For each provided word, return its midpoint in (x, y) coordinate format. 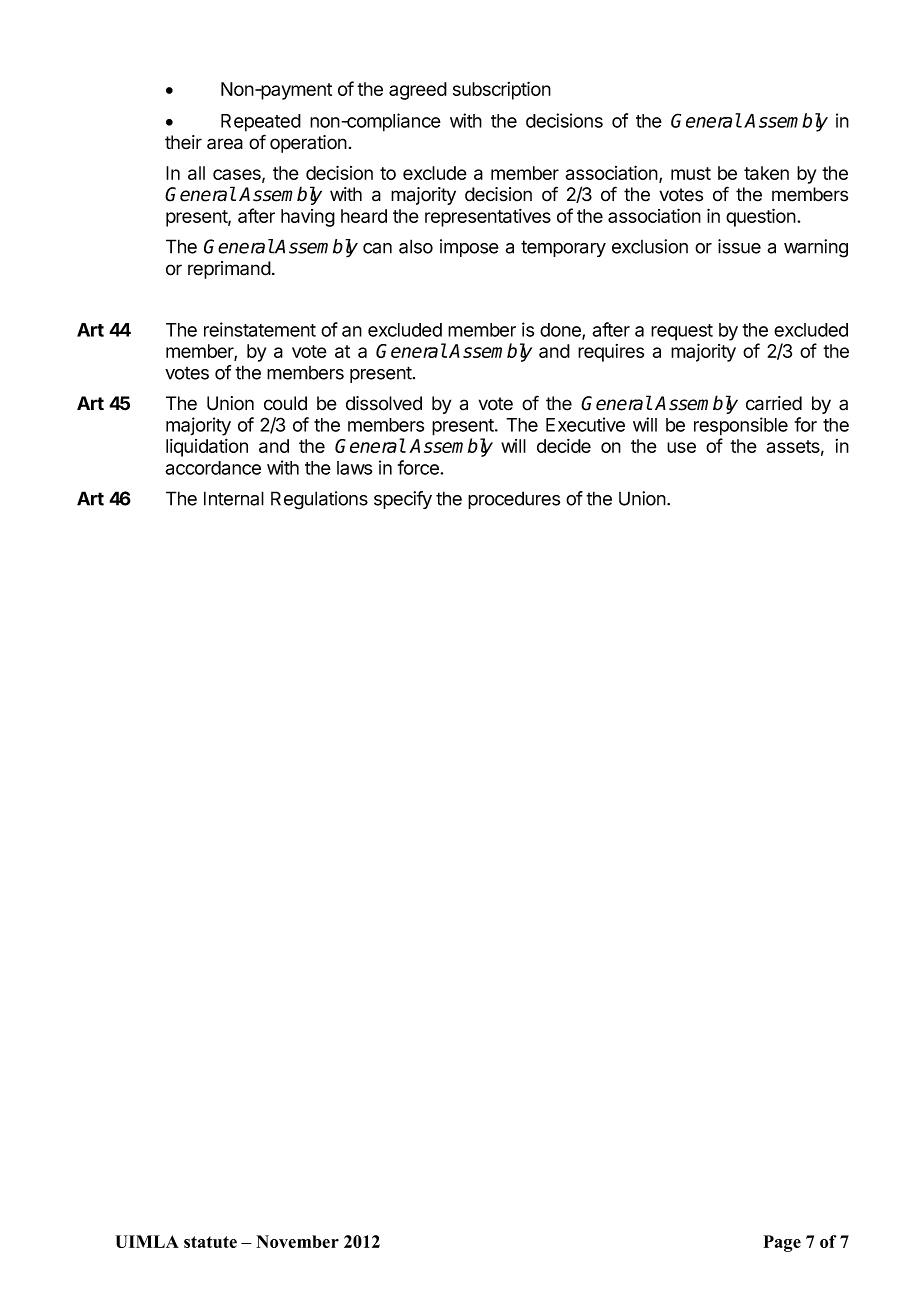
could (285, 403)
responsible (741, 426)
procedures (514, 500)
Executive (585, 424)
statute (210, 1242)
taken (766, 173)
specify (403, 500)
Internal (234, 498)
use (681, 447)
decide (564, 446)
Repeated (261, 123)
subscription (502, 90)
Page (782, 1243)
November (297, 1241)
